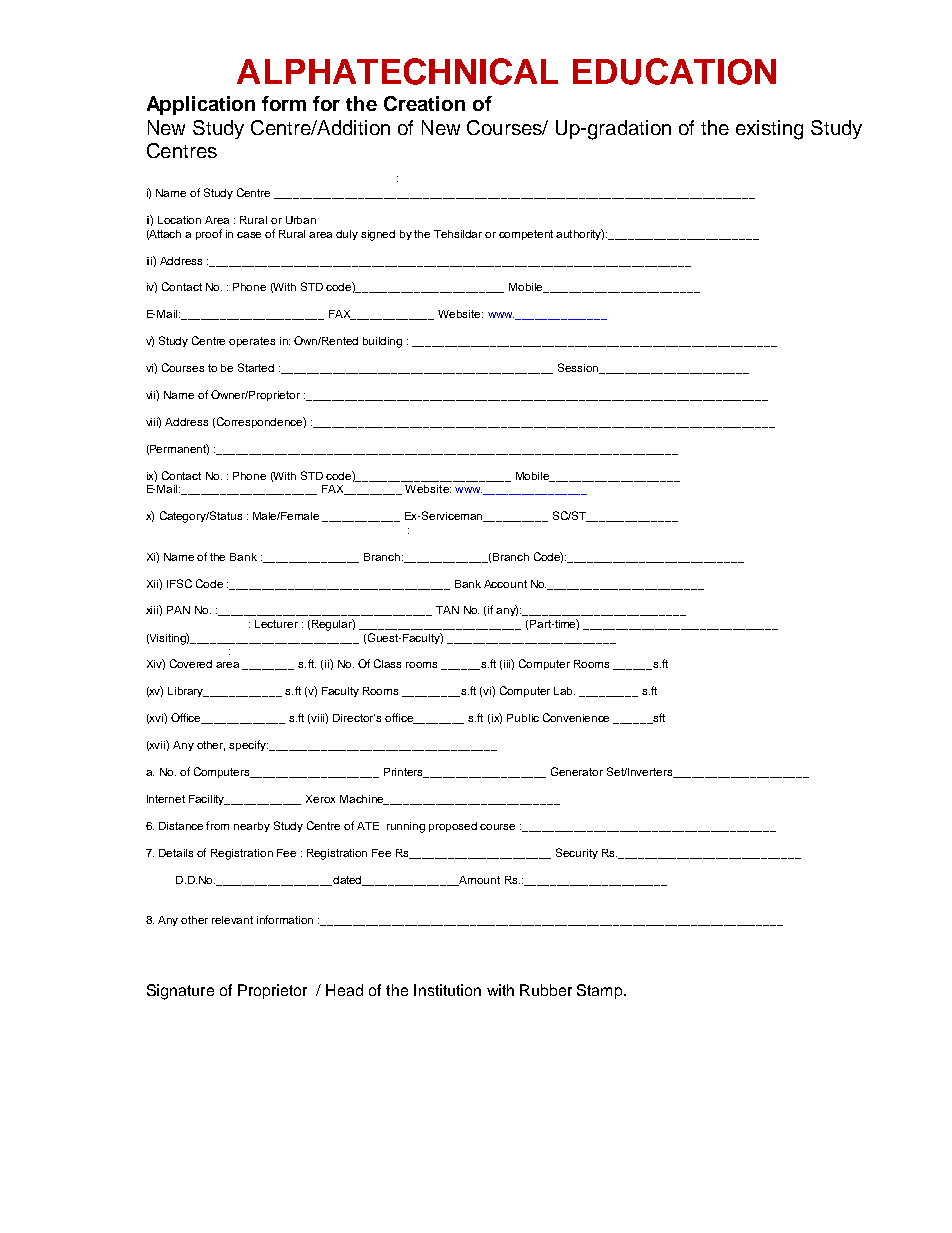 The height and width of the screenshot is (1233, 952). I want to click on Institution, so click(447, 990).
